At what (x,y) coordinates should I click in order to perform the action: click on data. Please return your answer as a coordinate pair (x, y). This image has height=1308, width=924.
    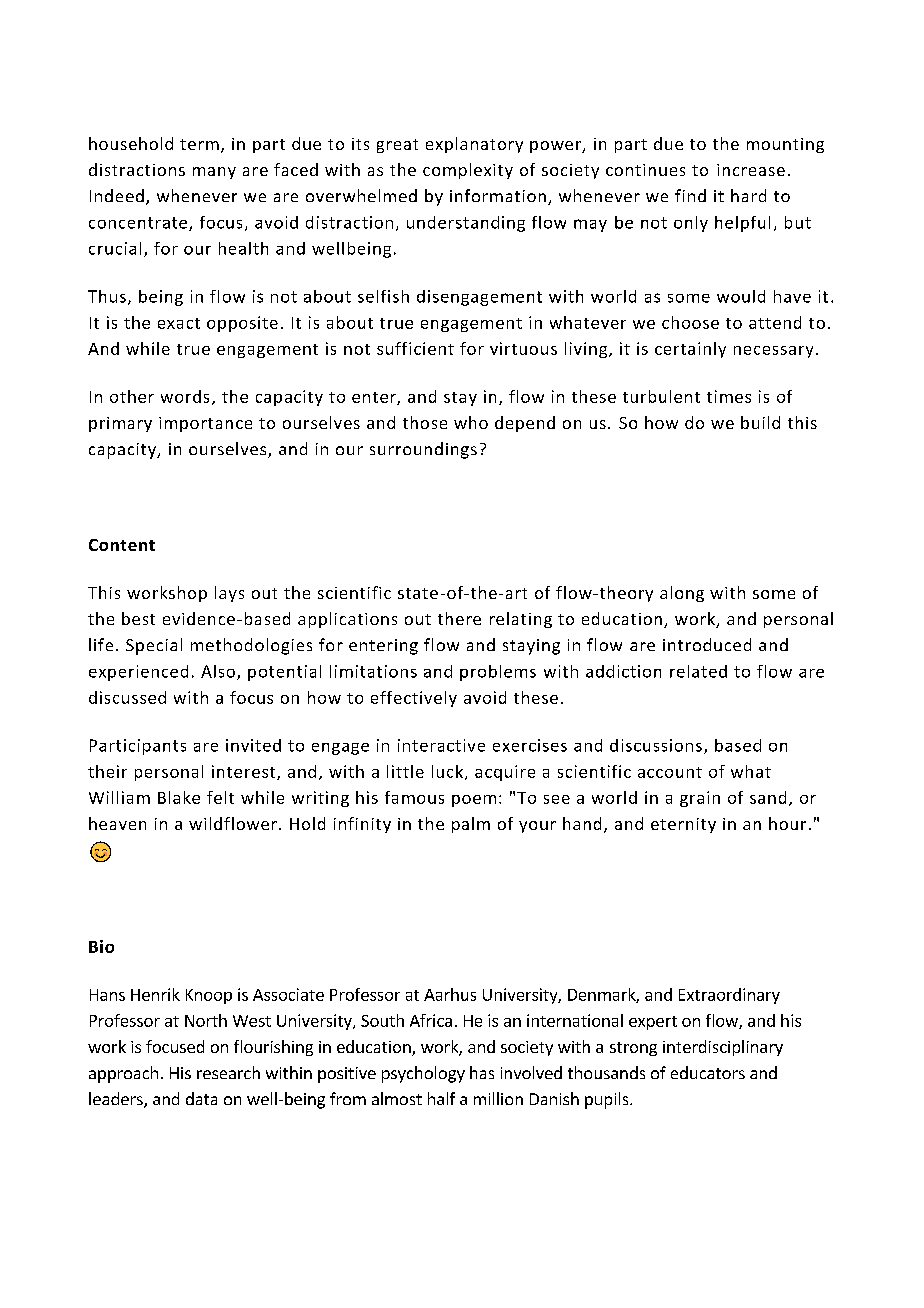
    Looking at the image, I should click on (201, 1098).
